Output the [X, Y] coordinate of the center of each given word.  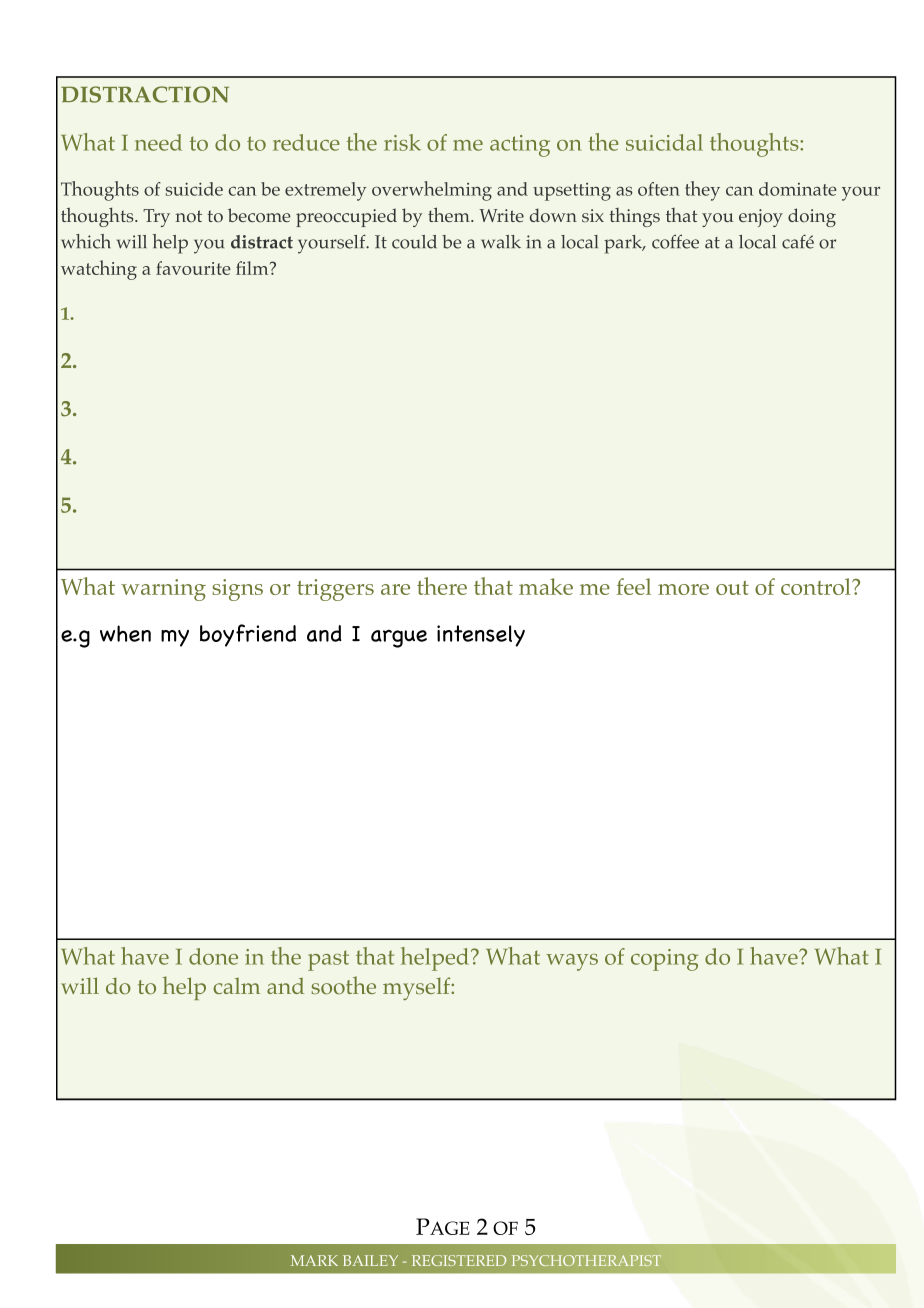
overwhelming [432, 191]
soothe [344, 985]
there [442, 586]
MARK [314, 1260]
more [683, 589]
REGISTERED [459, 1260]
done [213, 956]
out [732, 588]
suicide [194, 189]
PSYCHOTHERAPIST [586, 1260]
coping [664, 960]
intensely [481, 636]
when [125, 633]
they [702, 191]
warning [163, 590]
